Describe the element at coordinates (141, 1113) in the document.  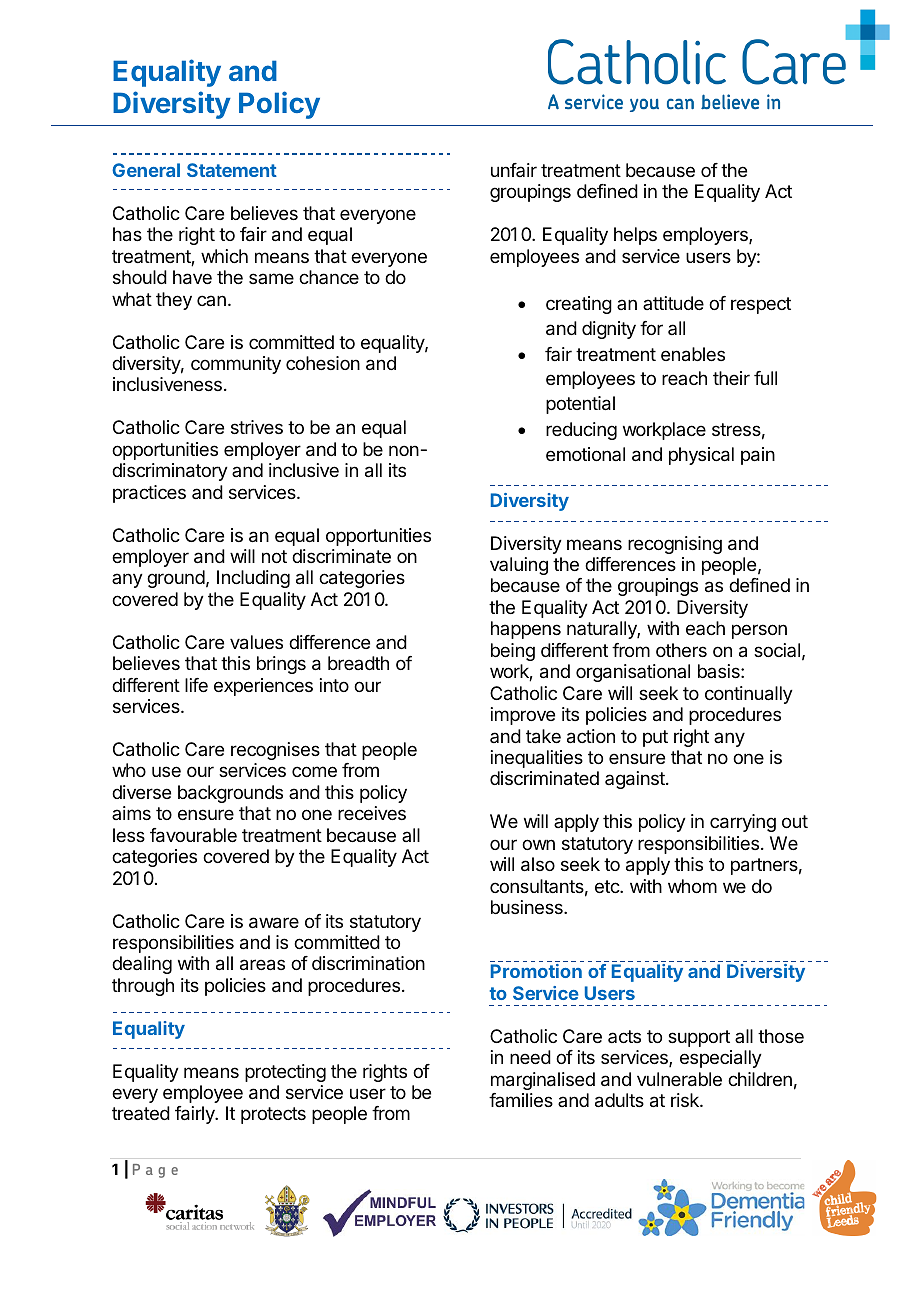
I see `treated` at that location.
